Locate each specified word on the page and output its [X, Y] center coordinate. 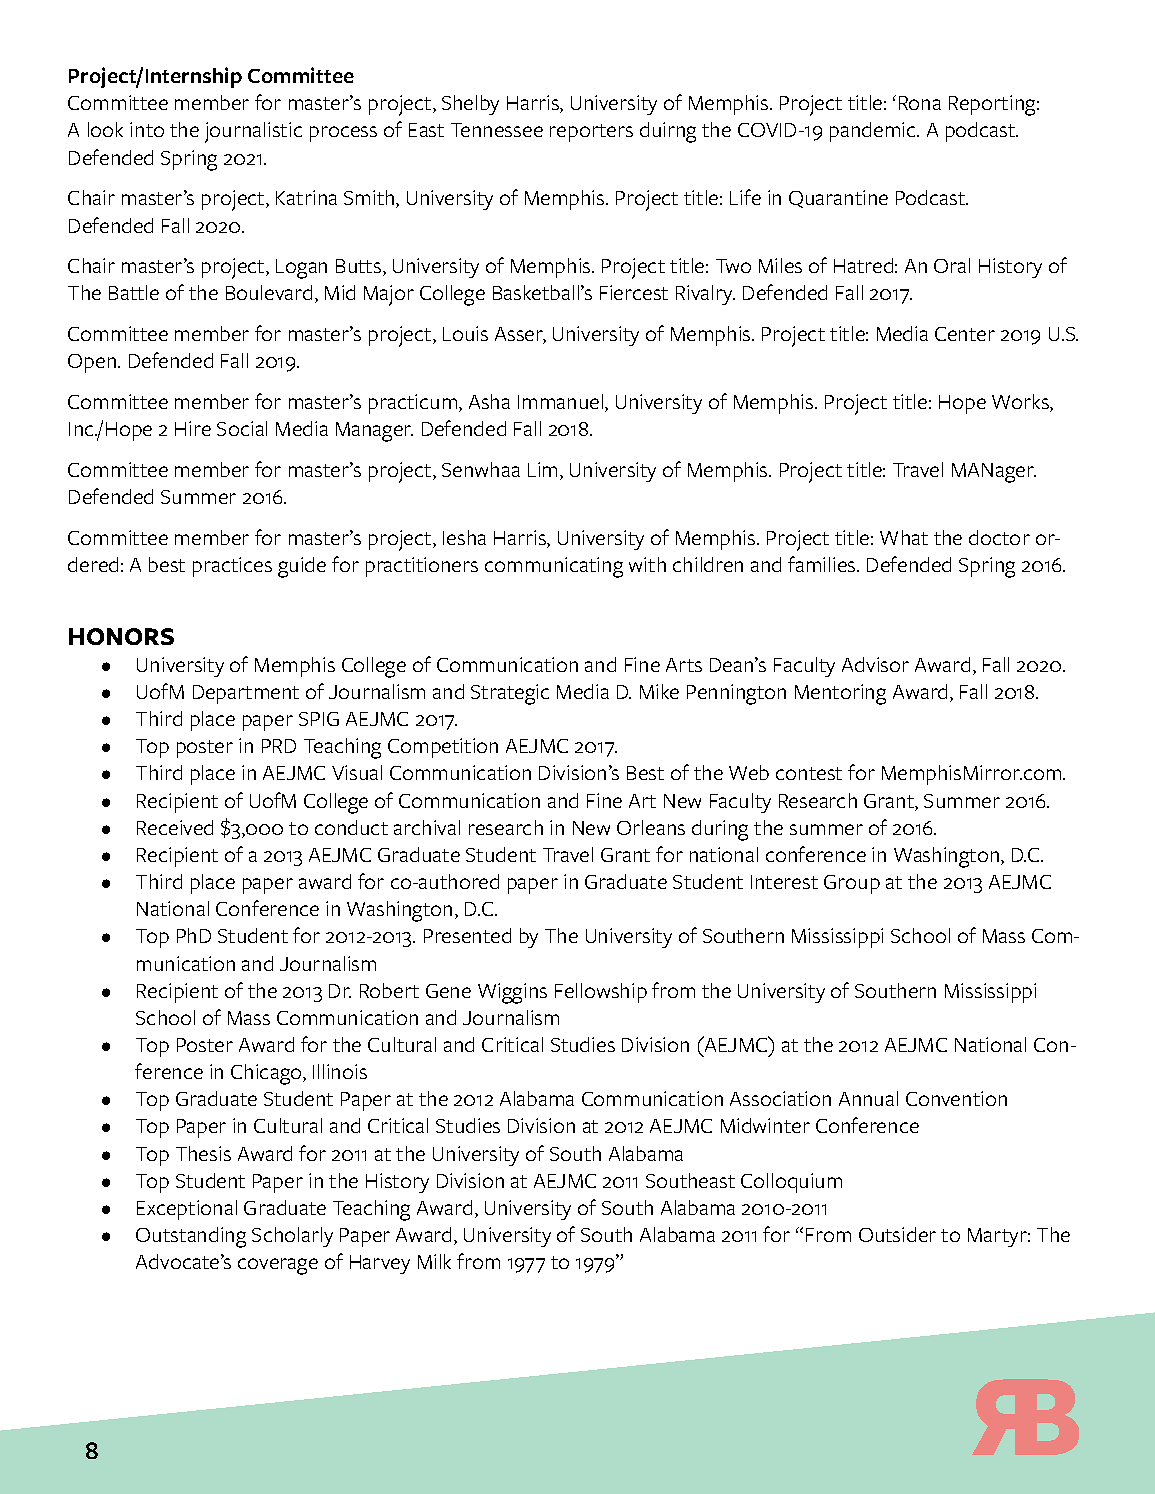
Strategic [510, 694]
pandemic [874, 132]
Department [246, 694]
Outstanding [191, 1237]
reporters [591, 133]
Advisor [875, 664]
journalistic [253, 132]
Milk [434, 1261]
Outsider [897, 1234]
